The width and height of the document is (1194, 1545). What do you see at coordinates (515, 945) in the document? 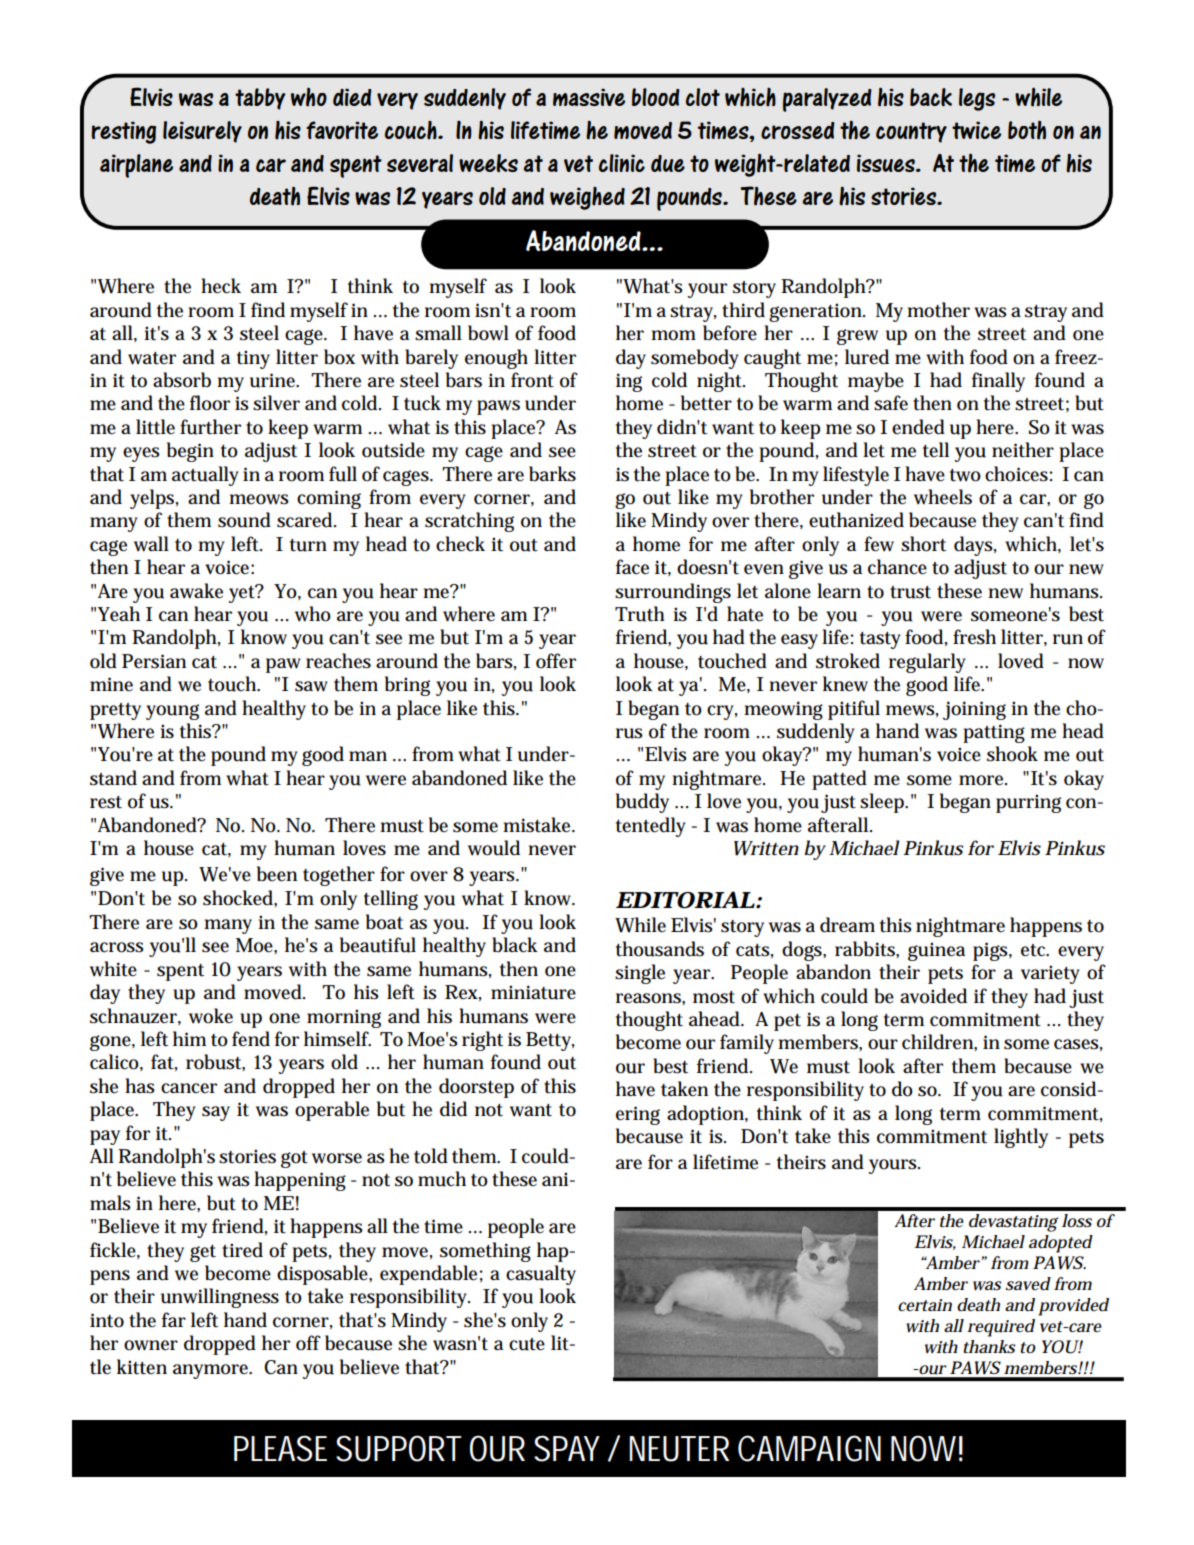
I see `black` at bounding box center [515, 945].
